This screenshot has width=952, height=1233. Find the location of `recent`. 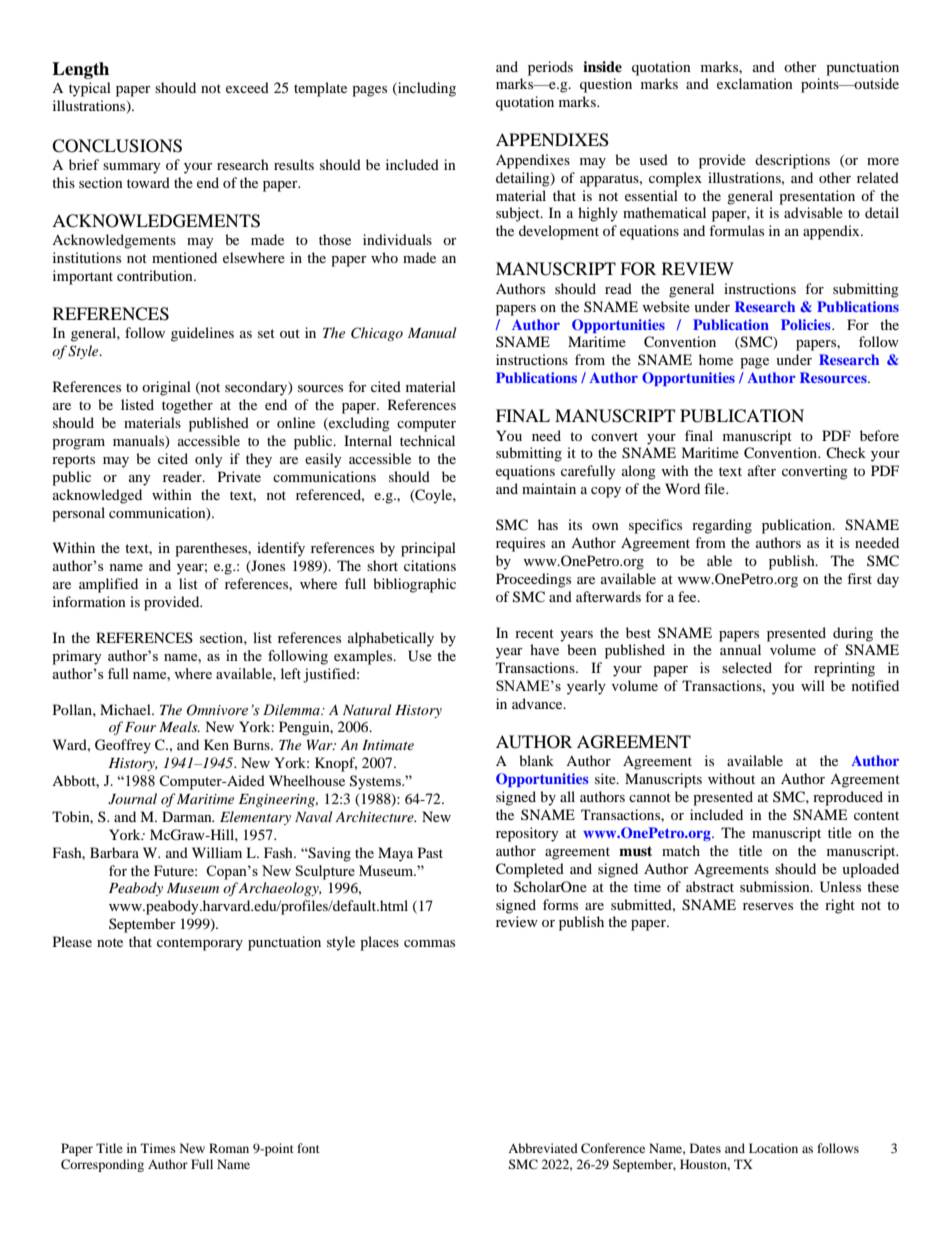

recent is located at coordinates (534, 633).
